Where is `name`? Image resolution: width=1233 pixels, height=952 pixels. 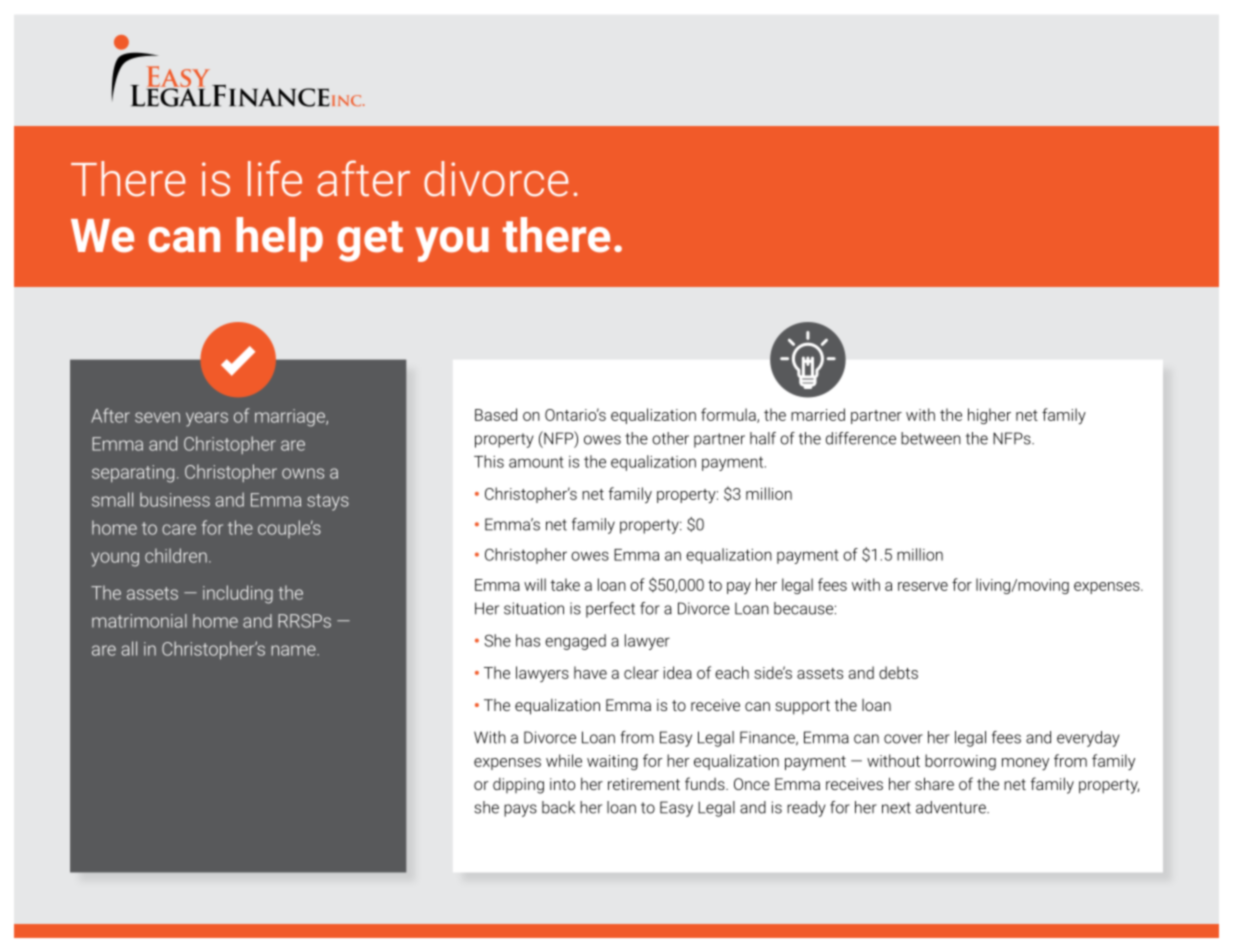 name is located at coordinates (294, 650).
